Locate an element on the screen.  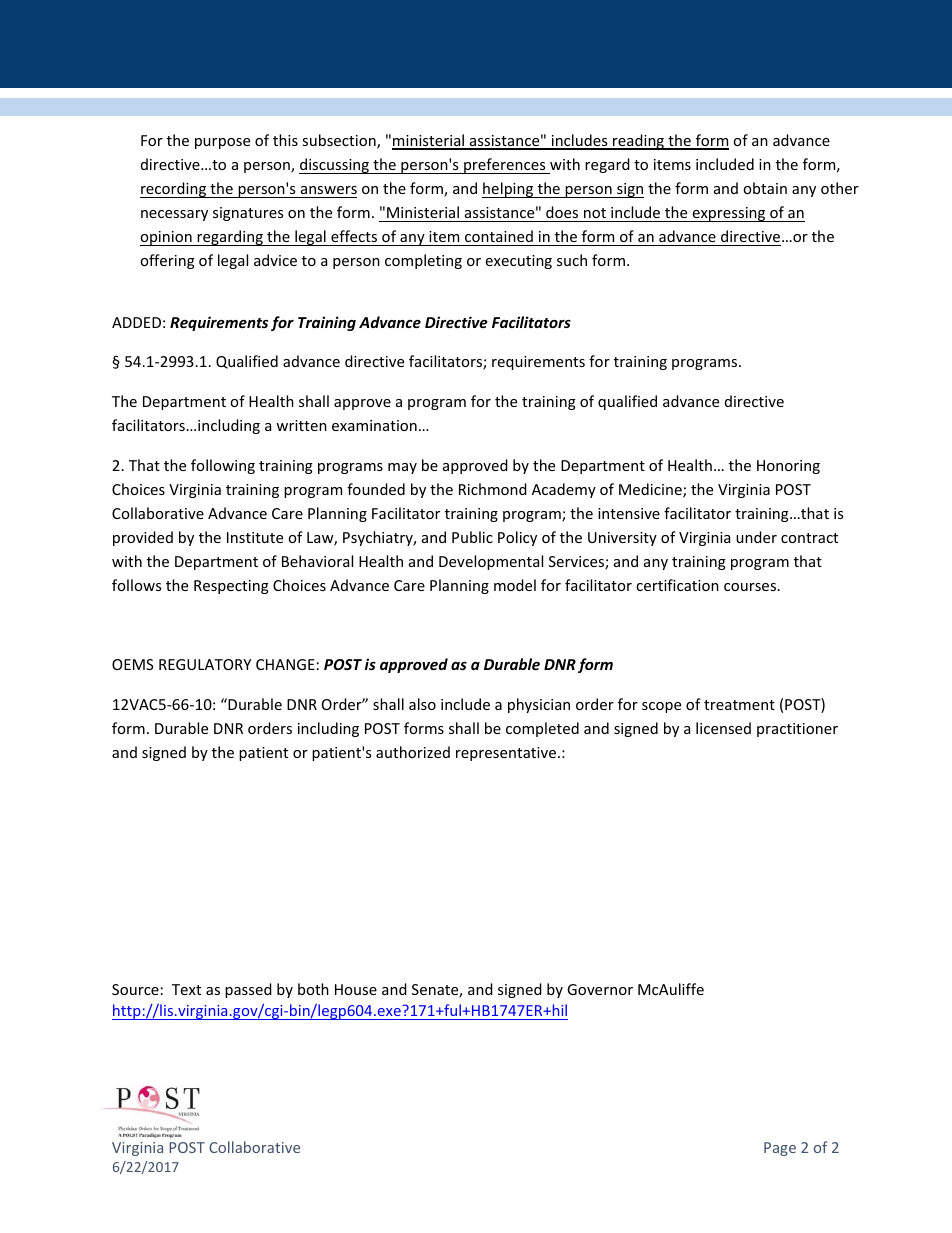
following is located at coordinates (223, 466).
